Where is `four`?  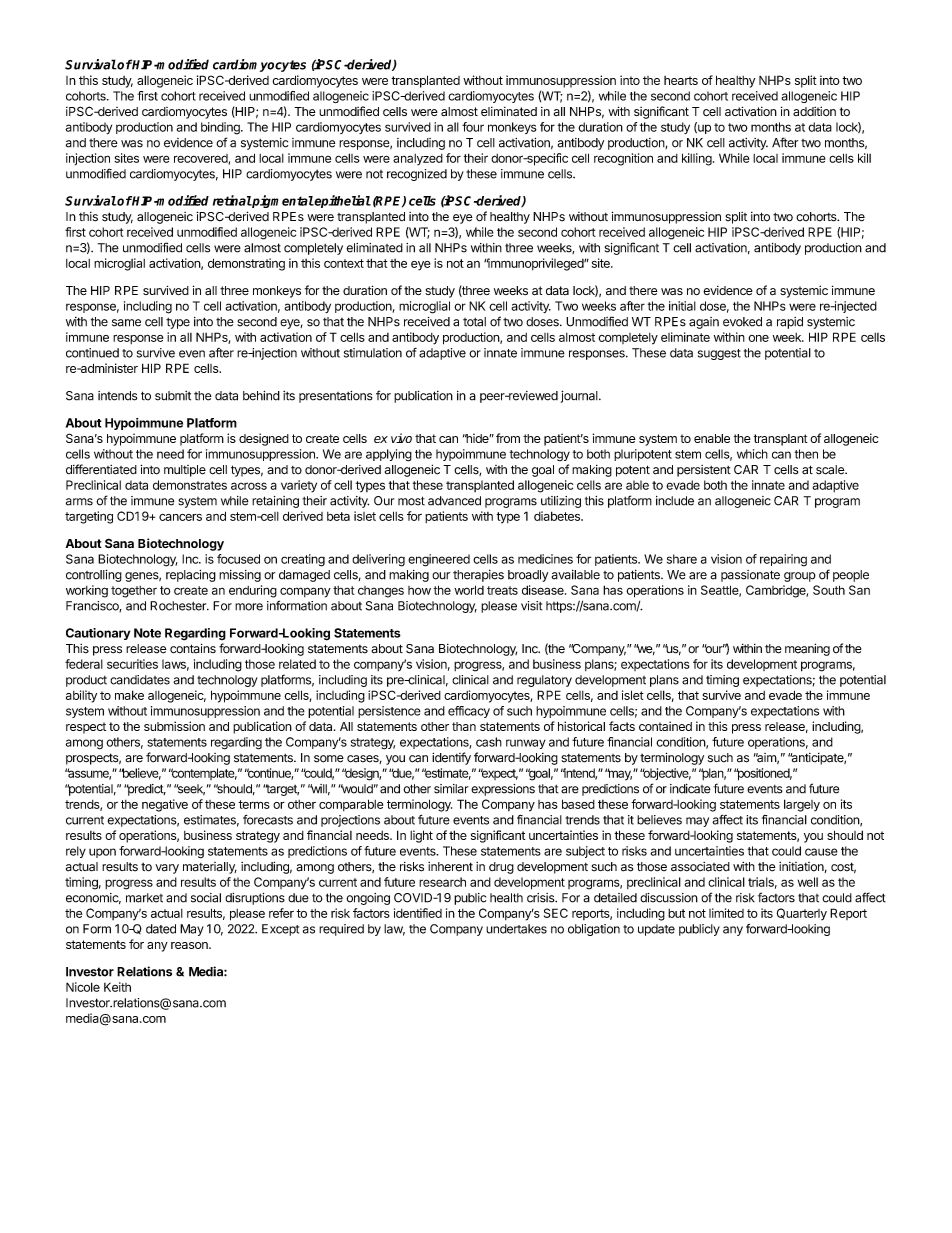 four is located at coordinates (473, 127).
